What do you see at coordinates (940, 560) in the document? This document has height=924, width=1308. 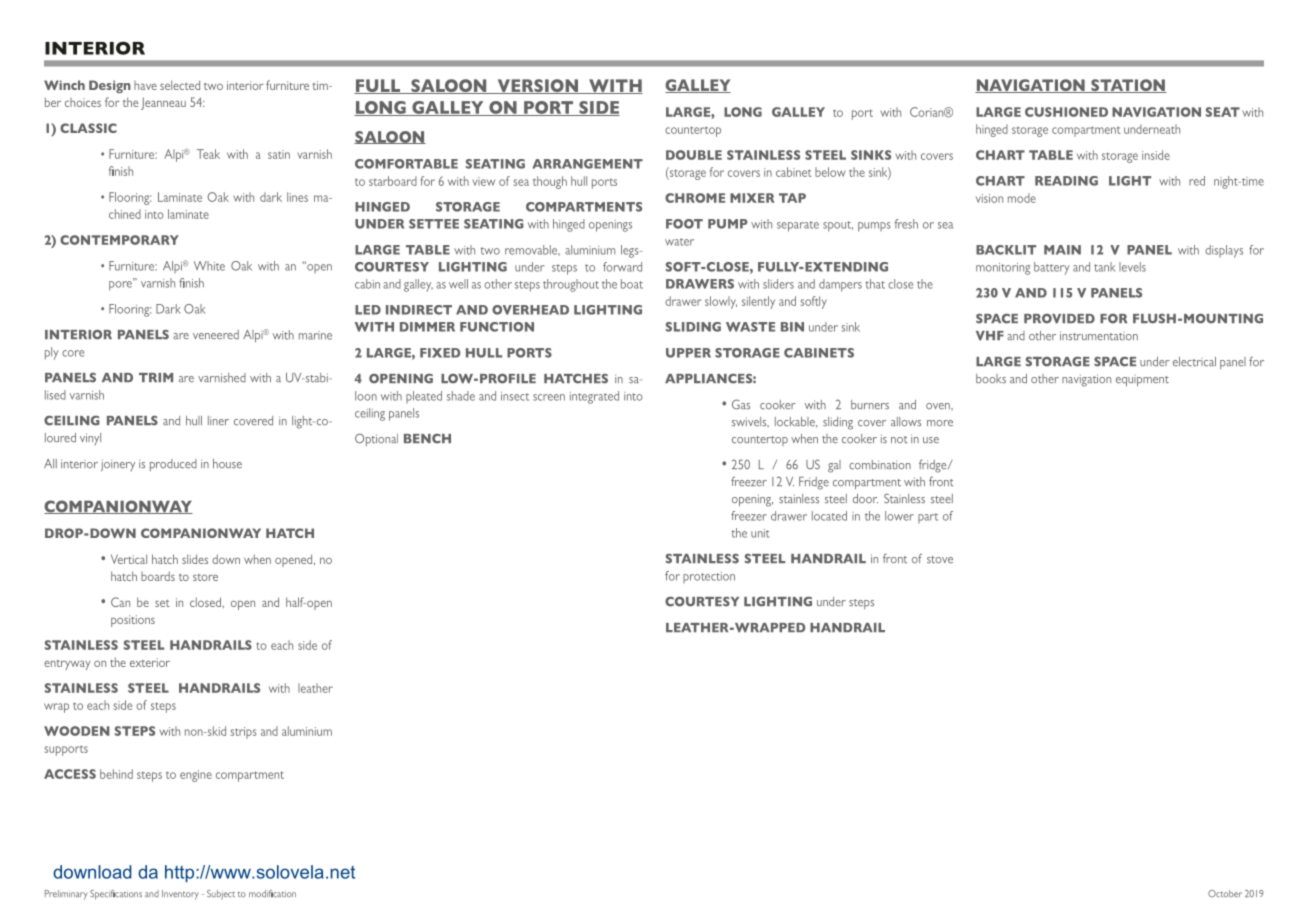 I see `stove` at bounding box center [940, 560].
